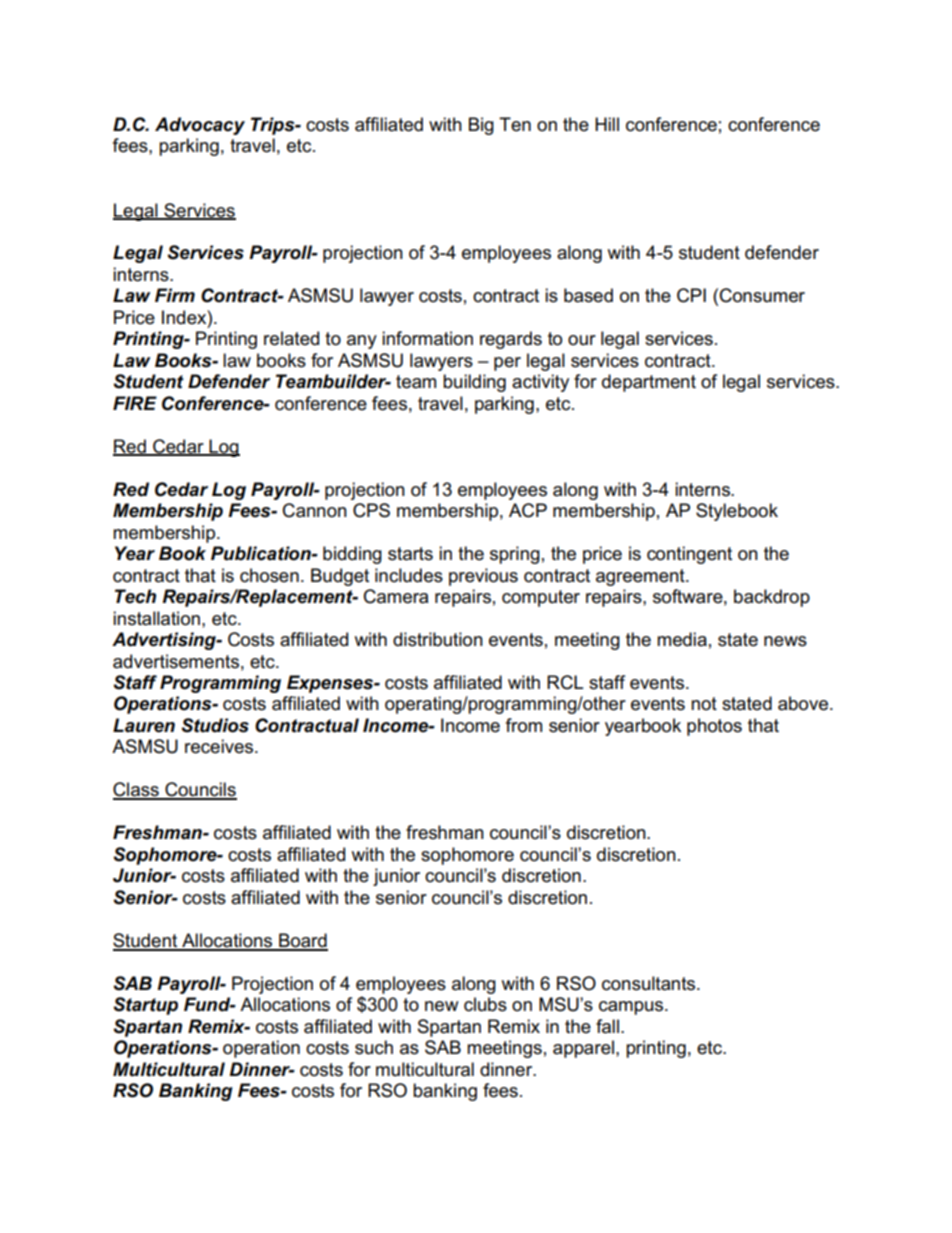  I want to click on chosen, so click(269, 575).
